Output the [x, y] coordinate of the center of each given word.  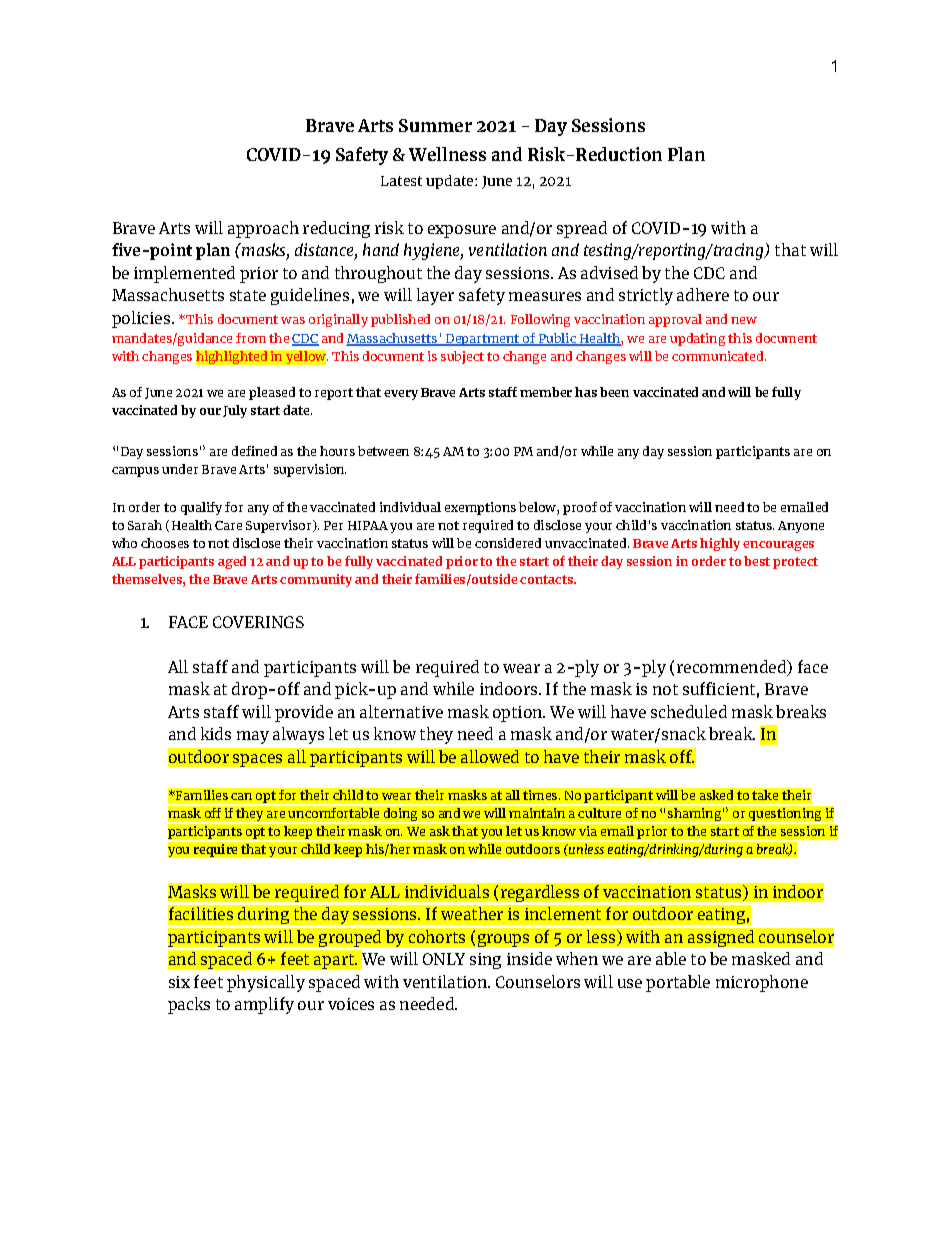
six [179, 982]
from [251, 338]
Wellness [447, 154]
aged [232, 562]
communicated [719, 356]
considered [508, 543]
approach [263, 229]
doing [400, 814]
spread [582, 229]
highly [720, 544]
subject [462, 357]
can [241, 796]
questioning [785, 814]
